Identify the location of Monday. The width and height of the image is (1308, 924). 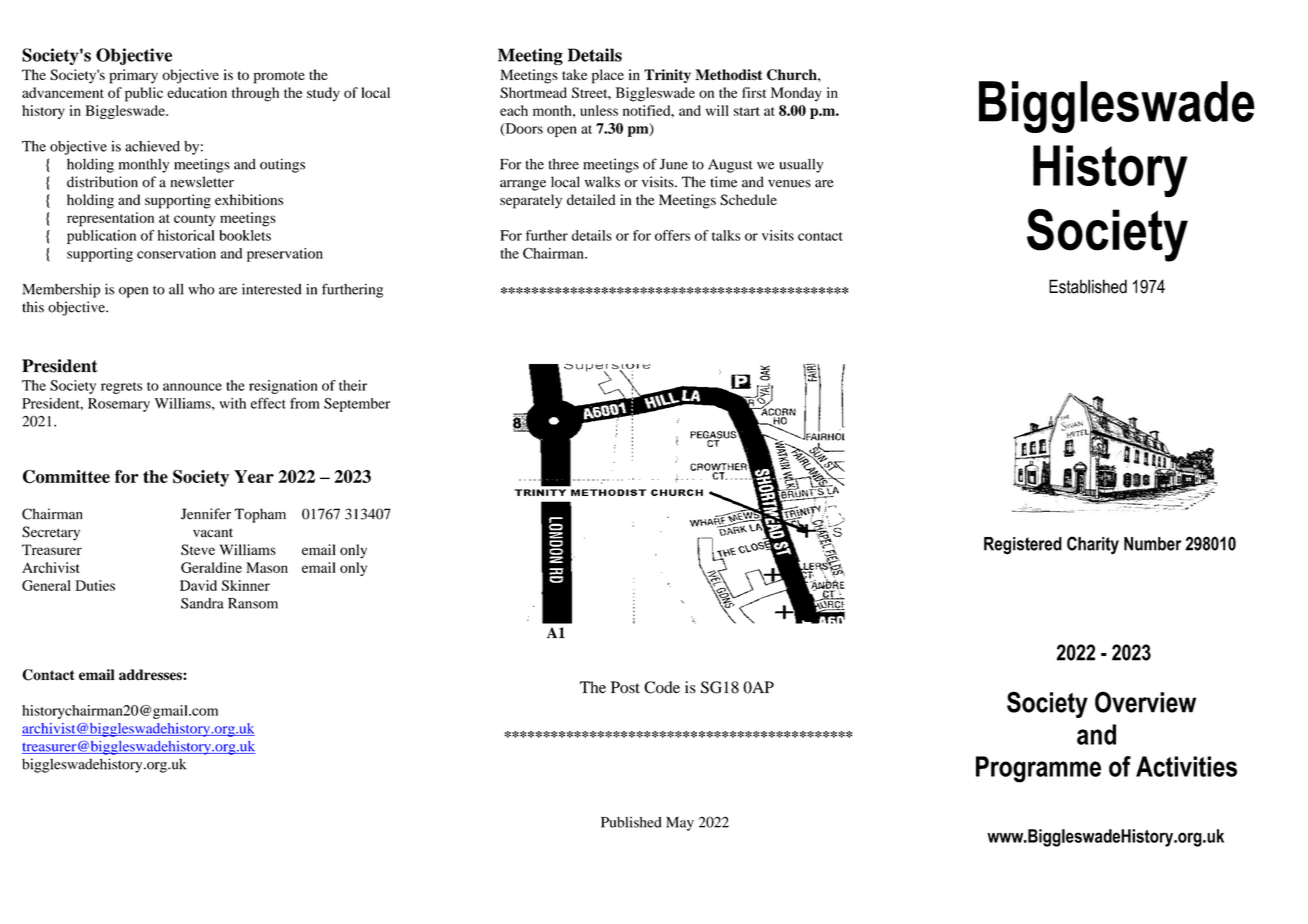
(796, 94).
